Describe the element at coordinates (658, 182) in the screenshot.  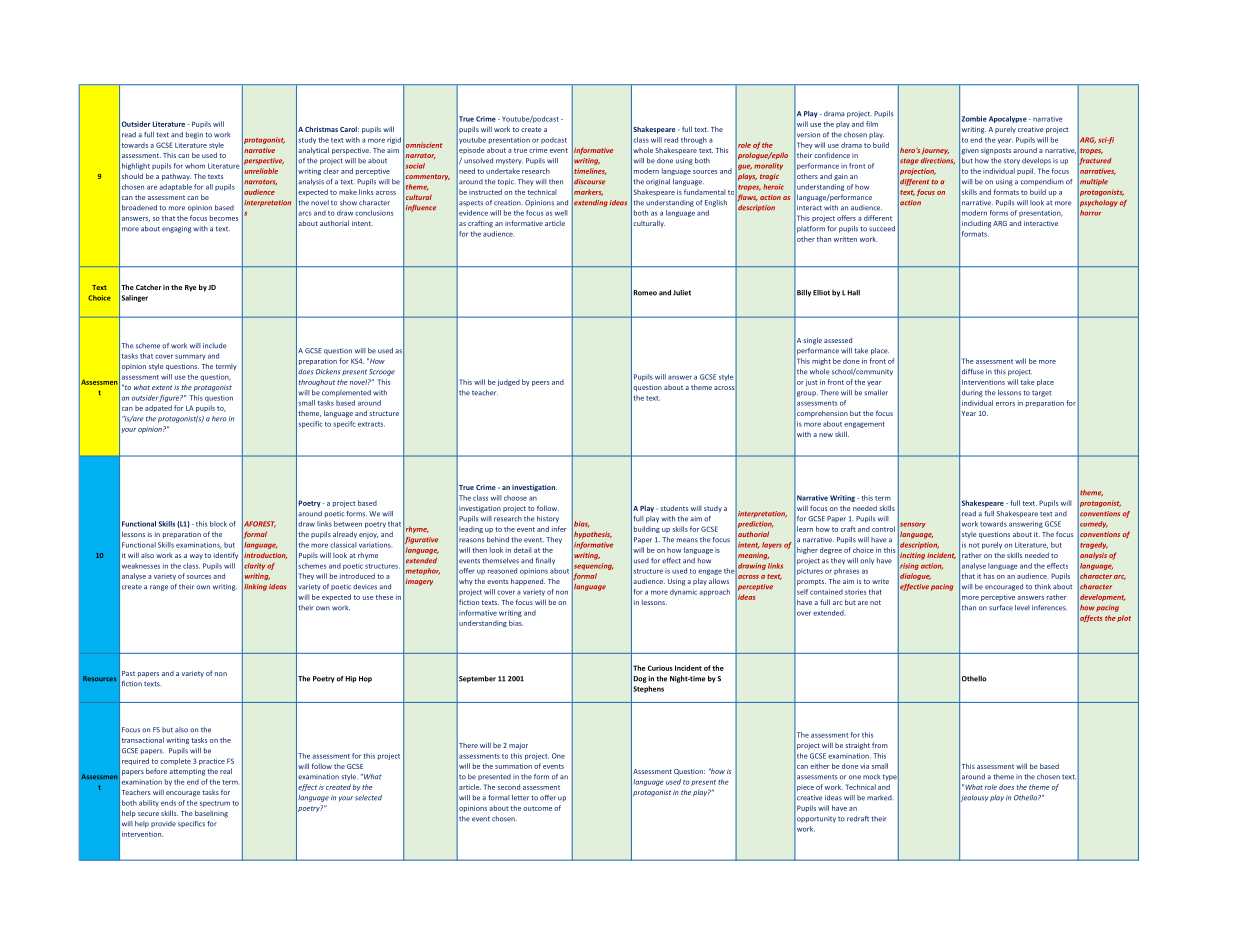
I see `original` at that location.
